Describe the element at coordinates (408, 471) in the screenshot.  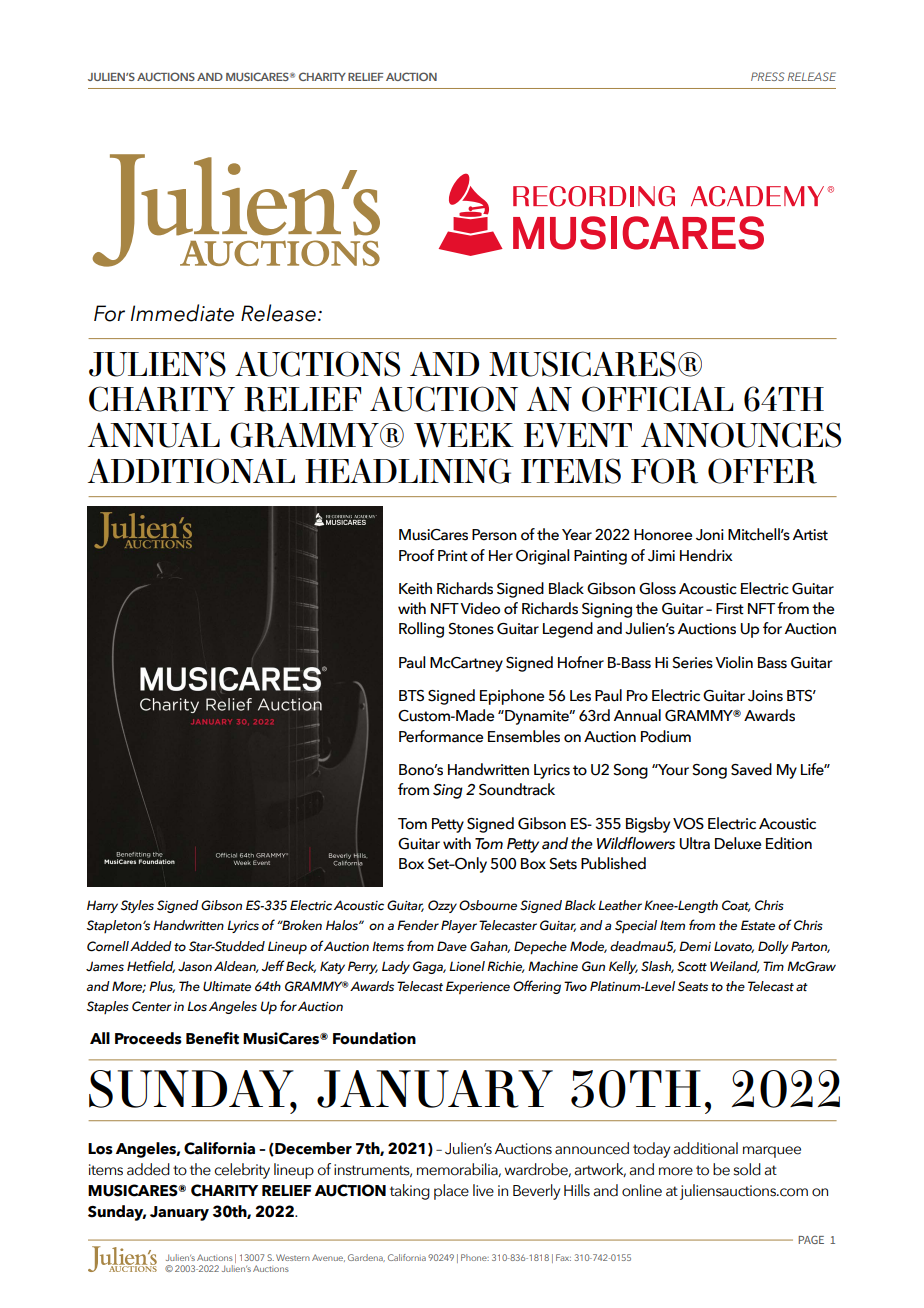
I see `HEADLINING` at that location.
